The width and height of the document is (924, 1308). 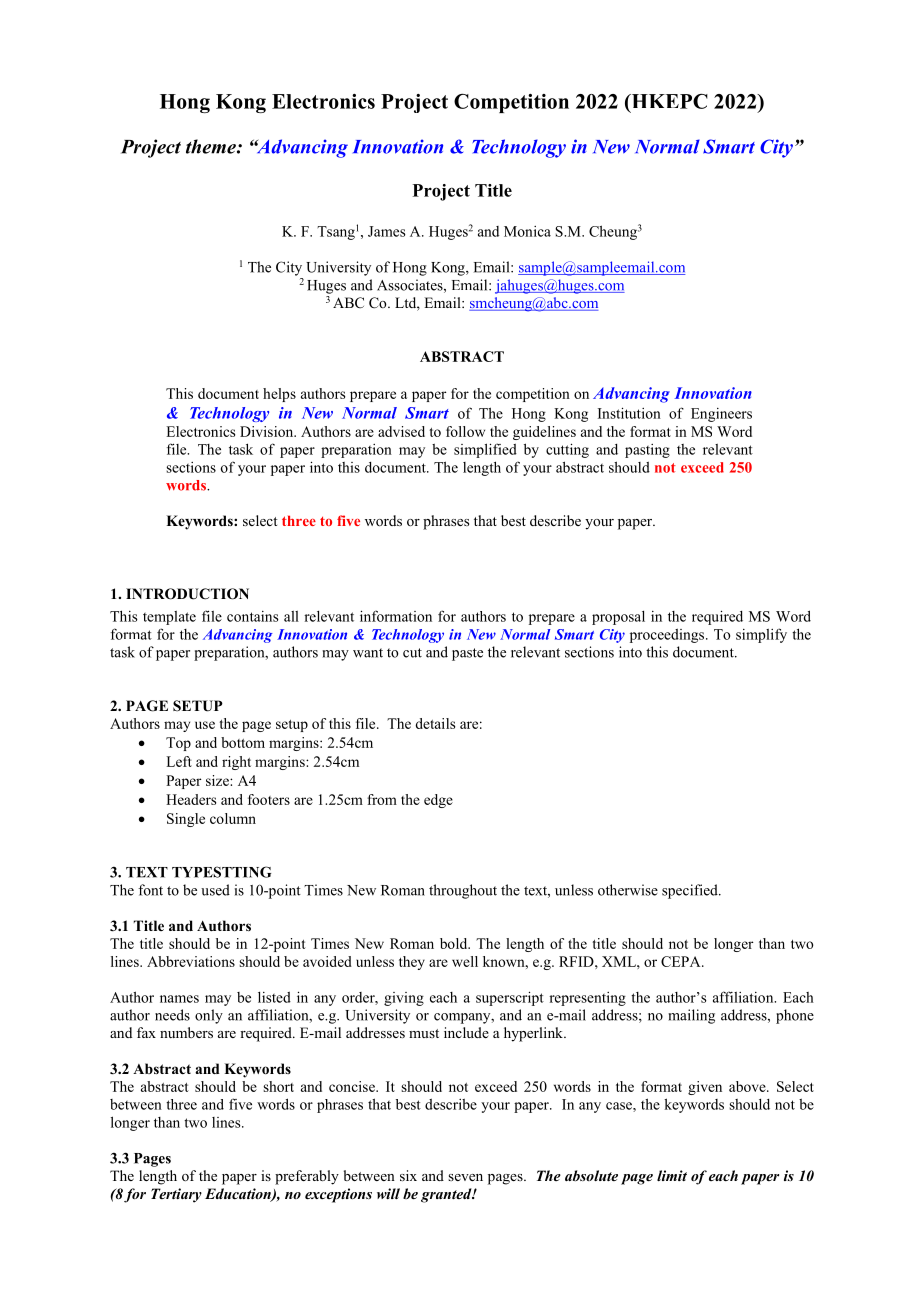 What do you see at coordinates (176, 1195) in the document?
I see `Tertiary` at bounding box center [176, 1195].
